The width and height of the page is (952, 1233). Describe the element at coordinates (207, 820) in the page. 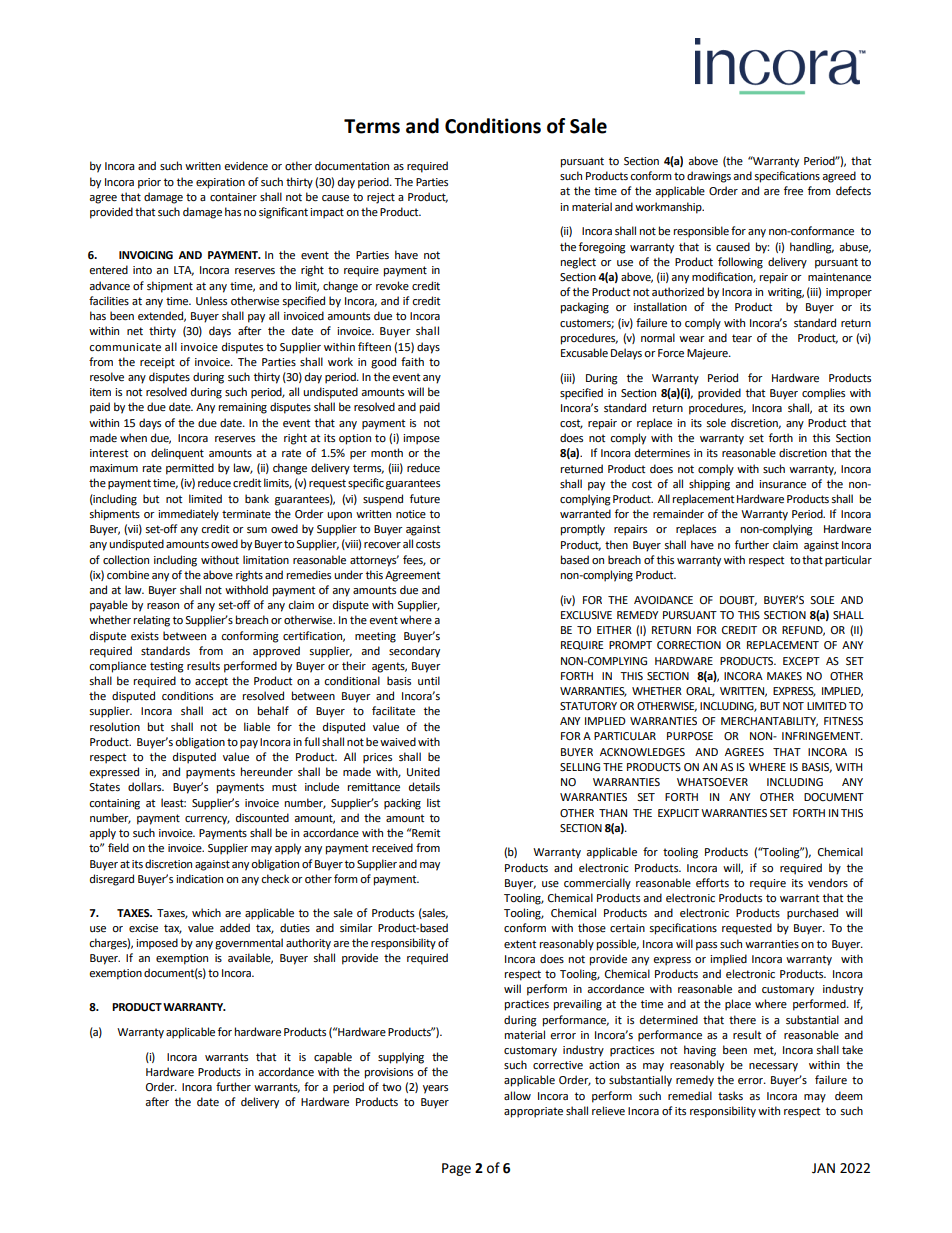

I see `currency` at that location.
